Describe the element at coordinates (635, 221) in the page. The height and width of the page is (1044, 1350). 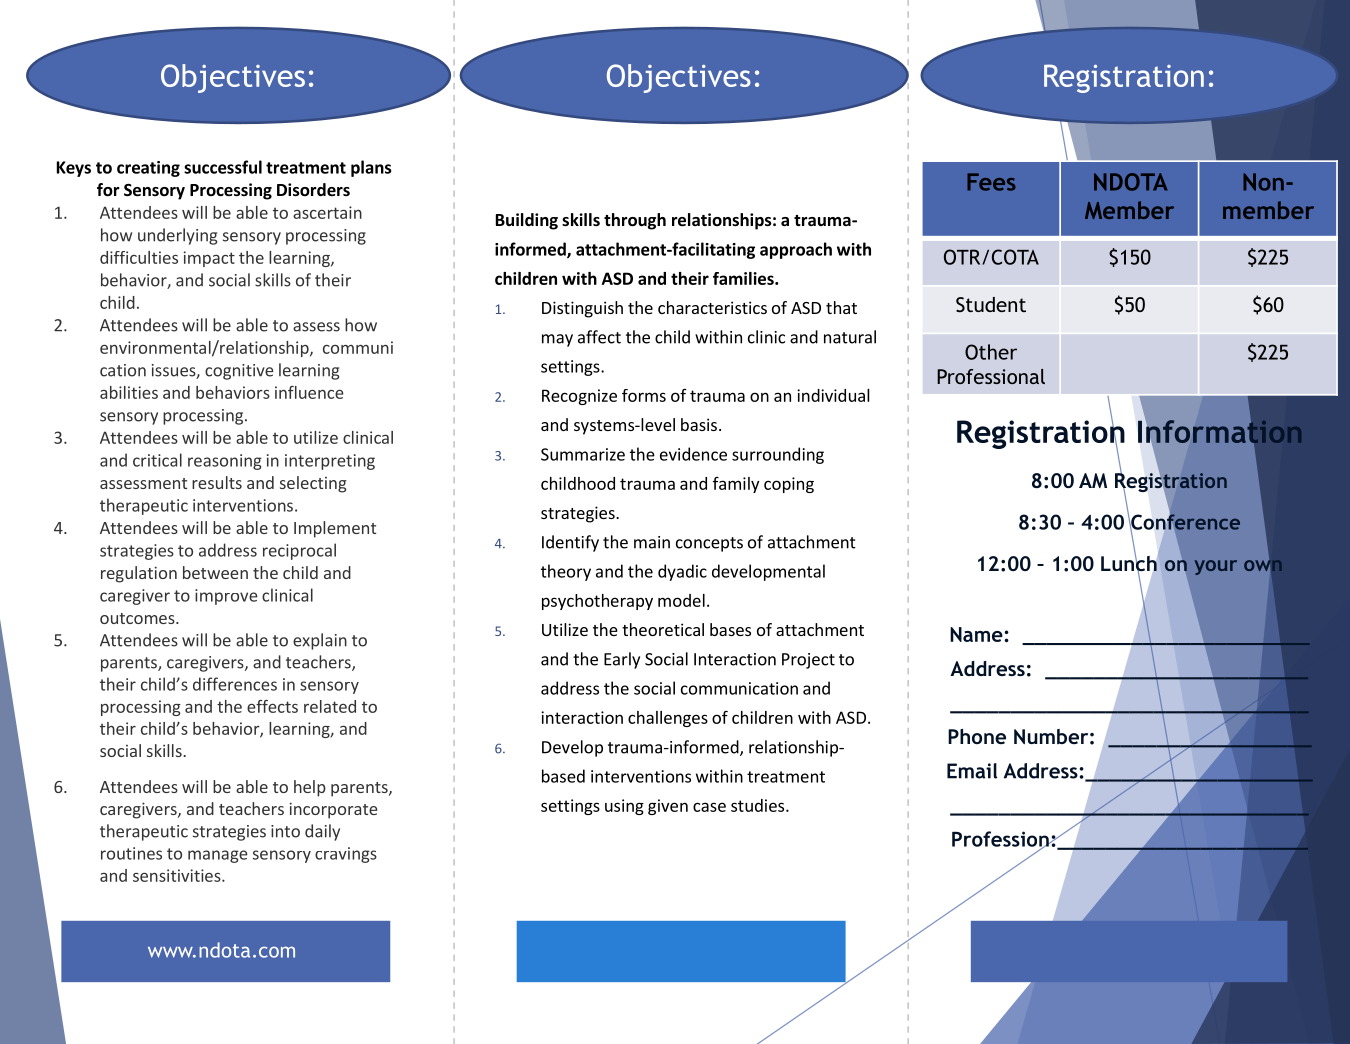
I see `through` at that location.
